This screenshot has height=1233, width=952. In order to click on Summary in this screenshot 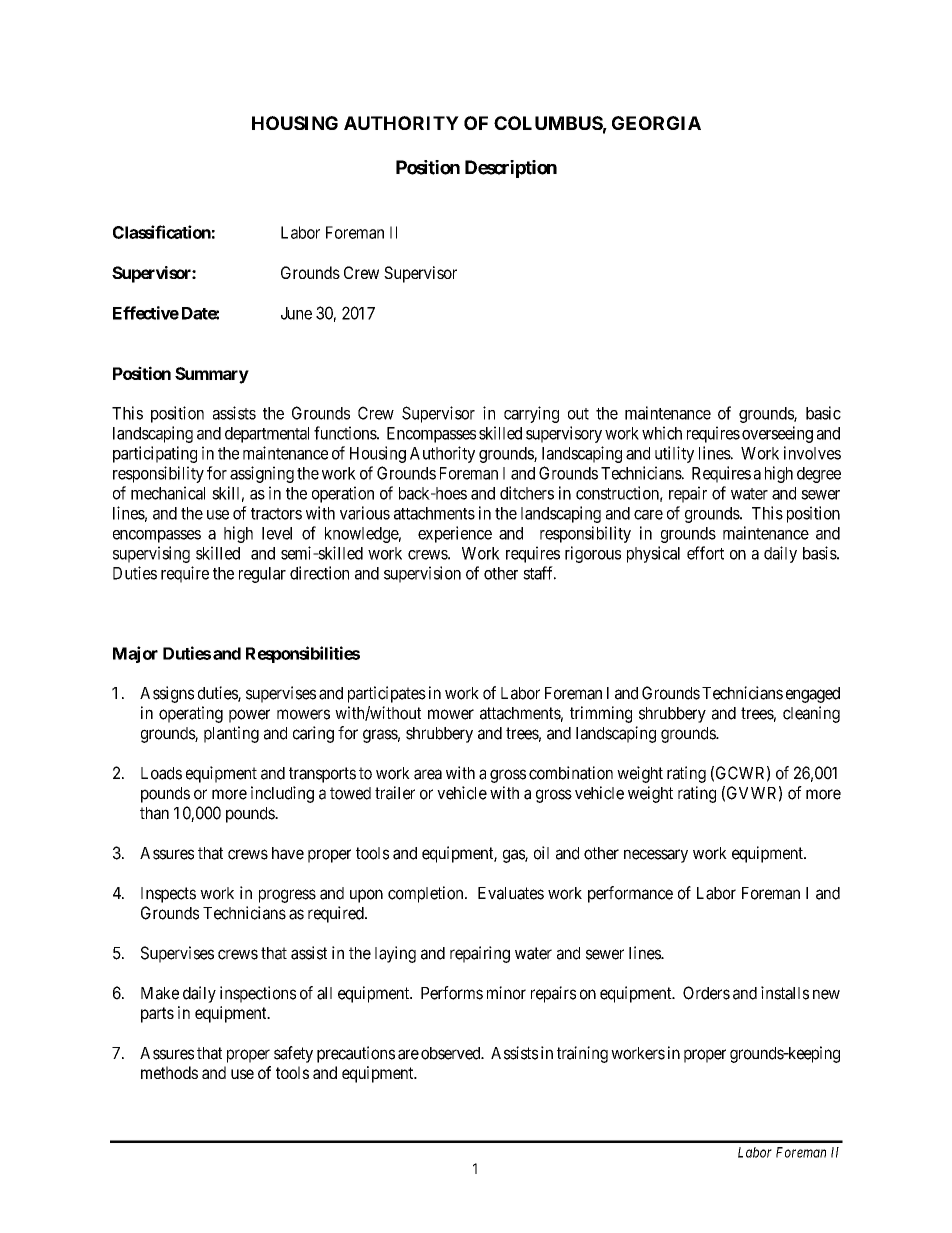, I will do `click(212, 375)`.
